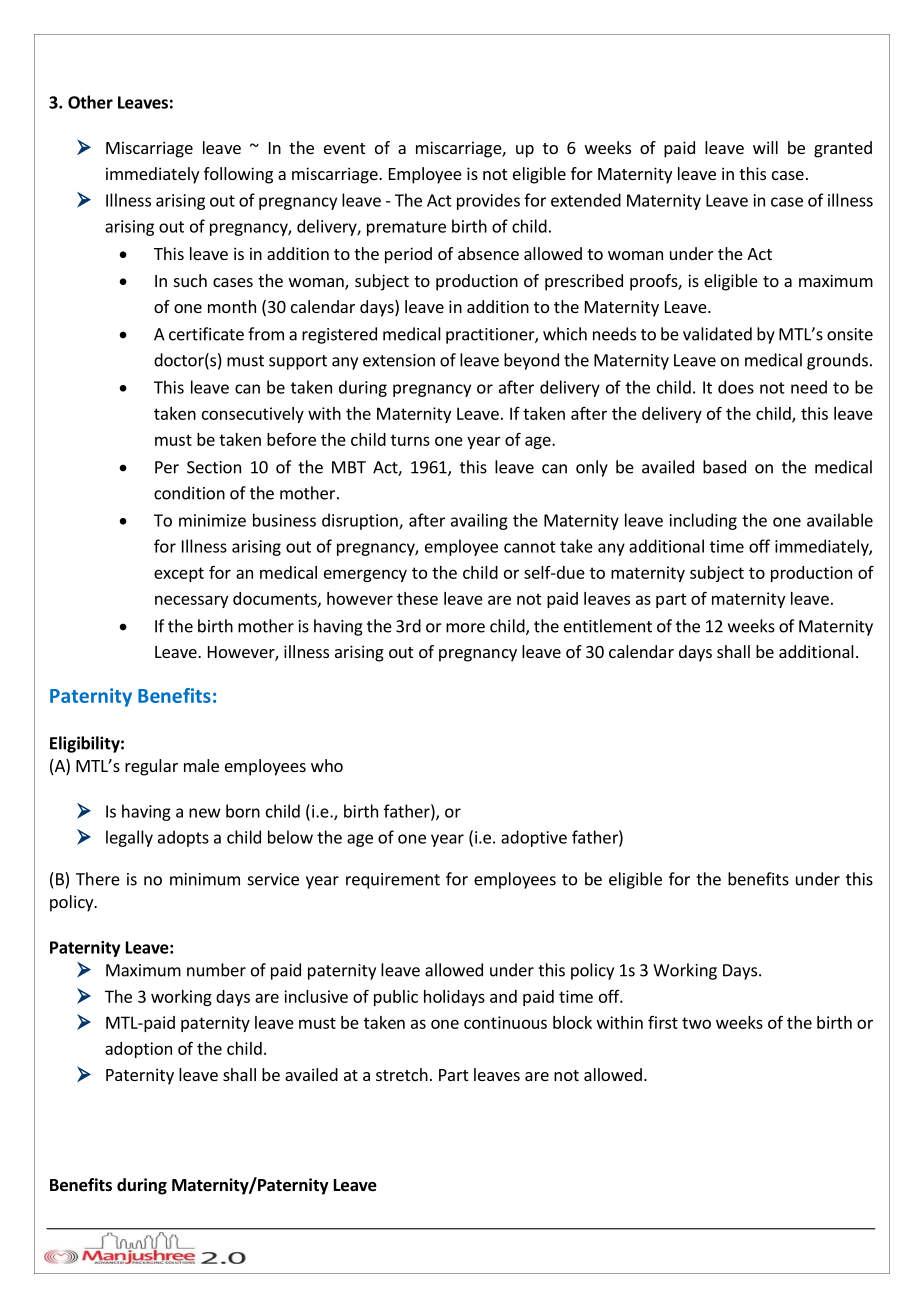 This screenshot has height=1308, width=924. What do you see at coordinates (696, 1023) in the screenshot?
I see `two` at bounding box center [696, 1023].
